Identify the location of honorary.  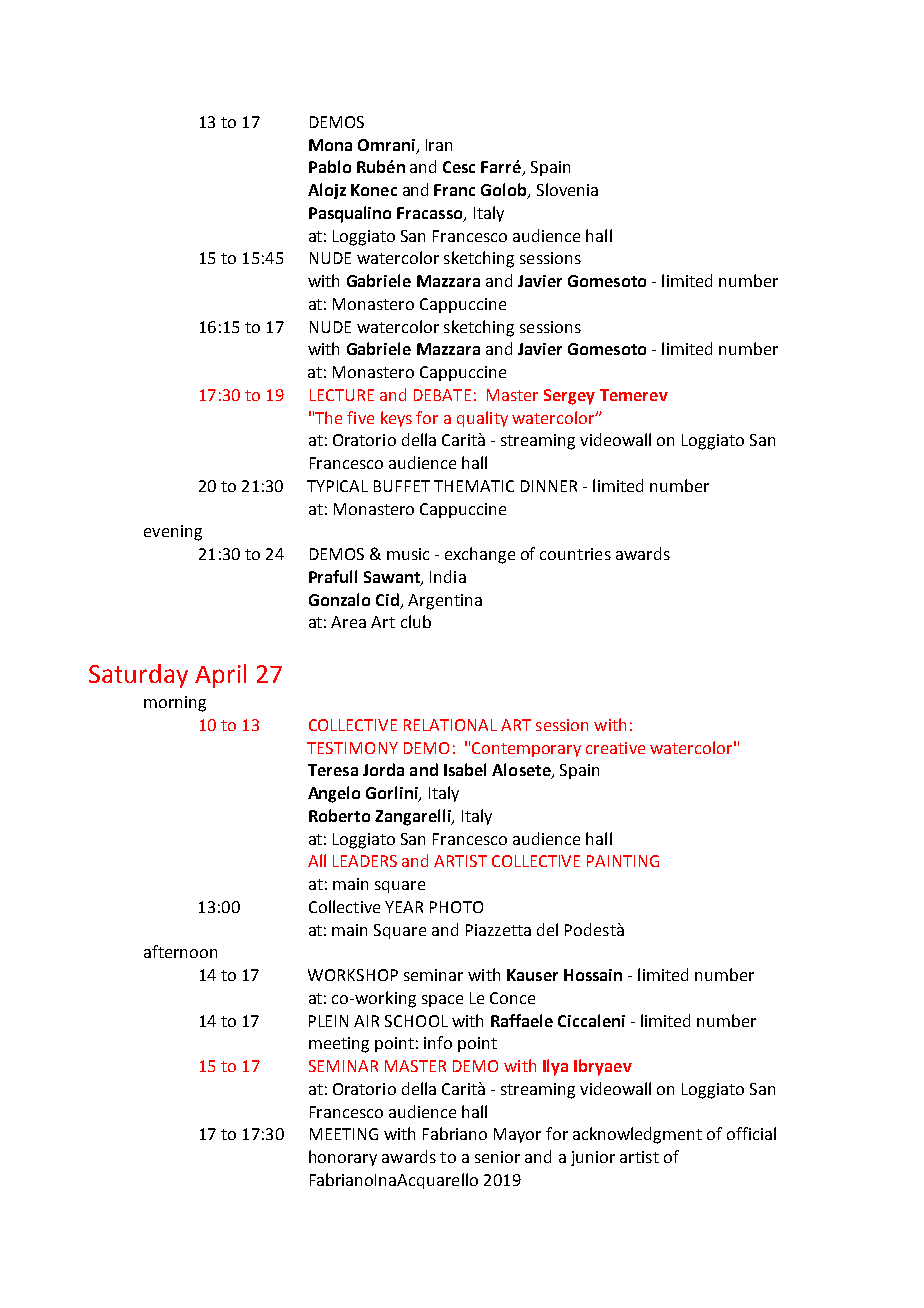
(343, 1158).
